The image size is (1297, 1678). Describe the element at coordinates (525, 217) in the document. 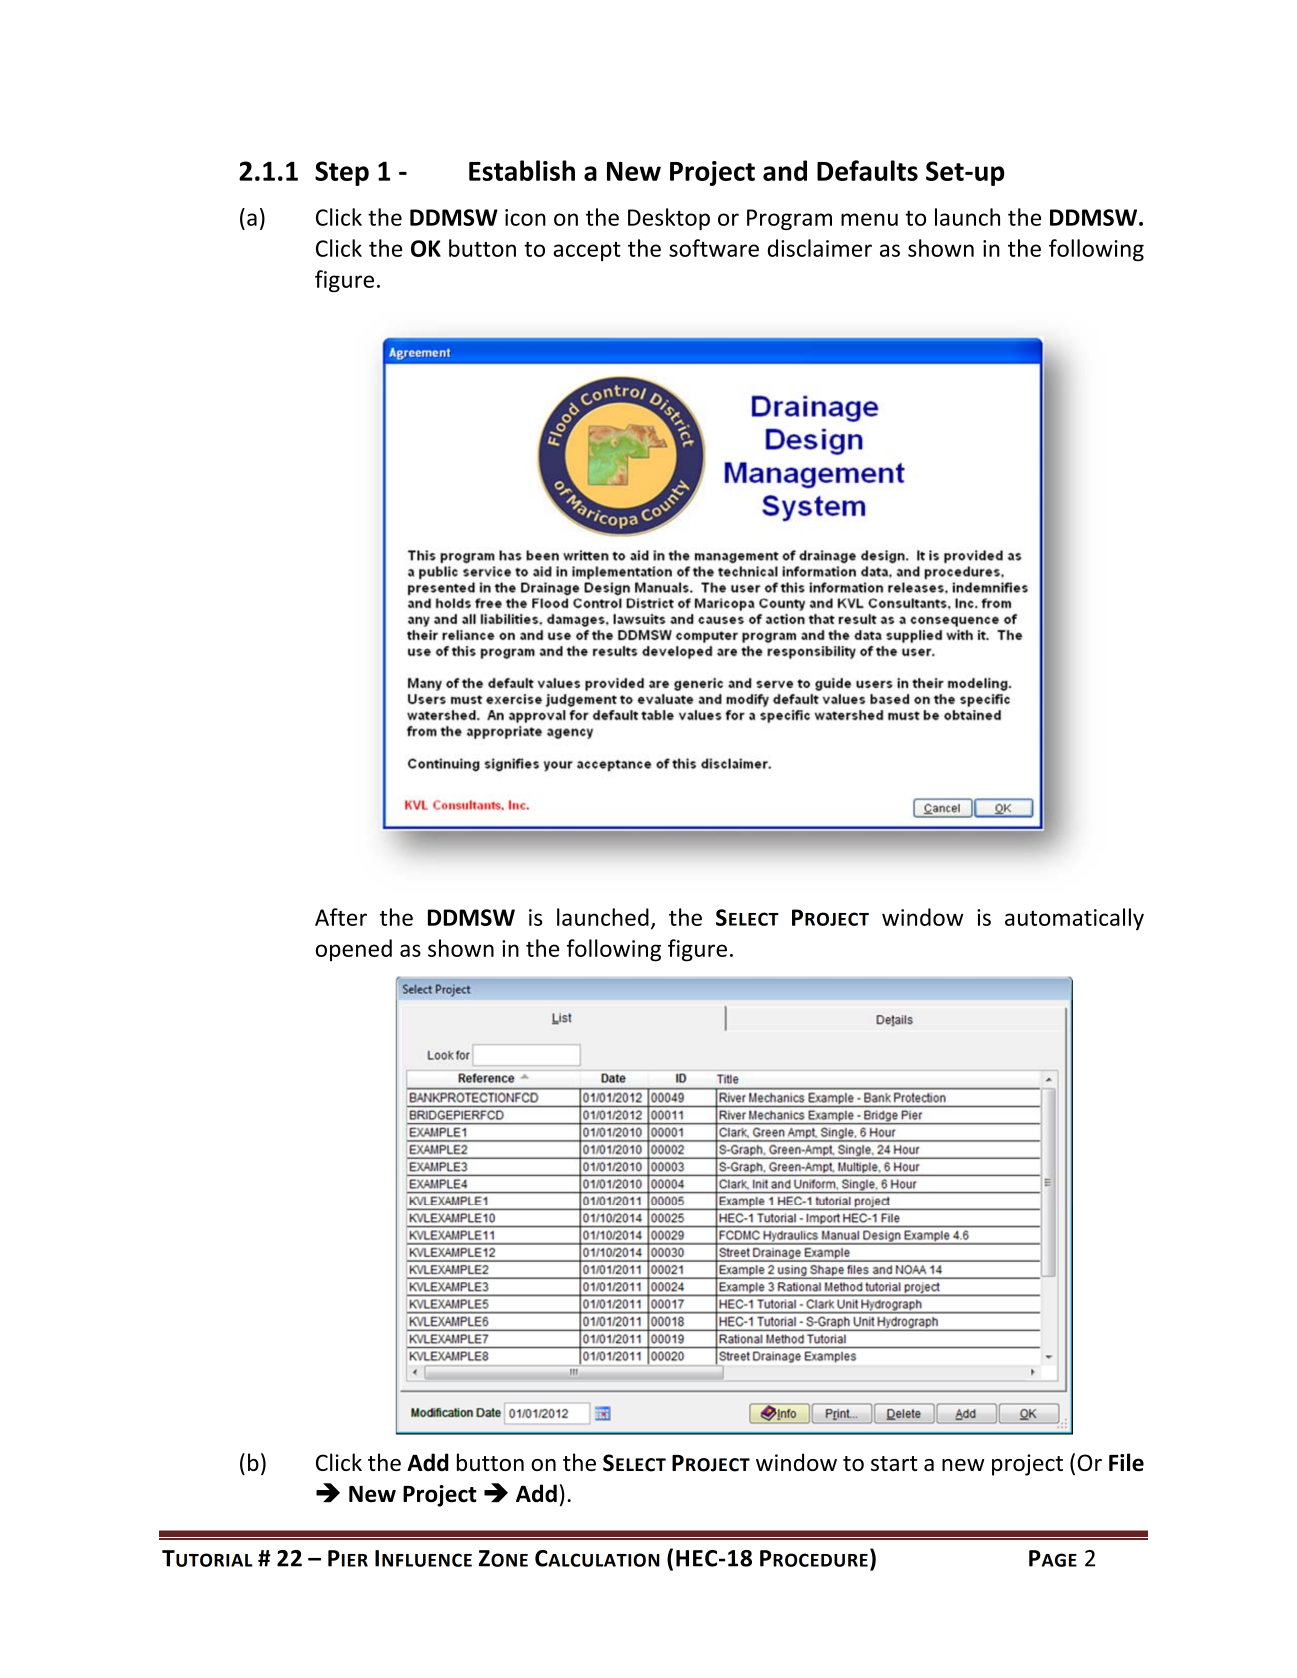

I see `icon` at that location.
